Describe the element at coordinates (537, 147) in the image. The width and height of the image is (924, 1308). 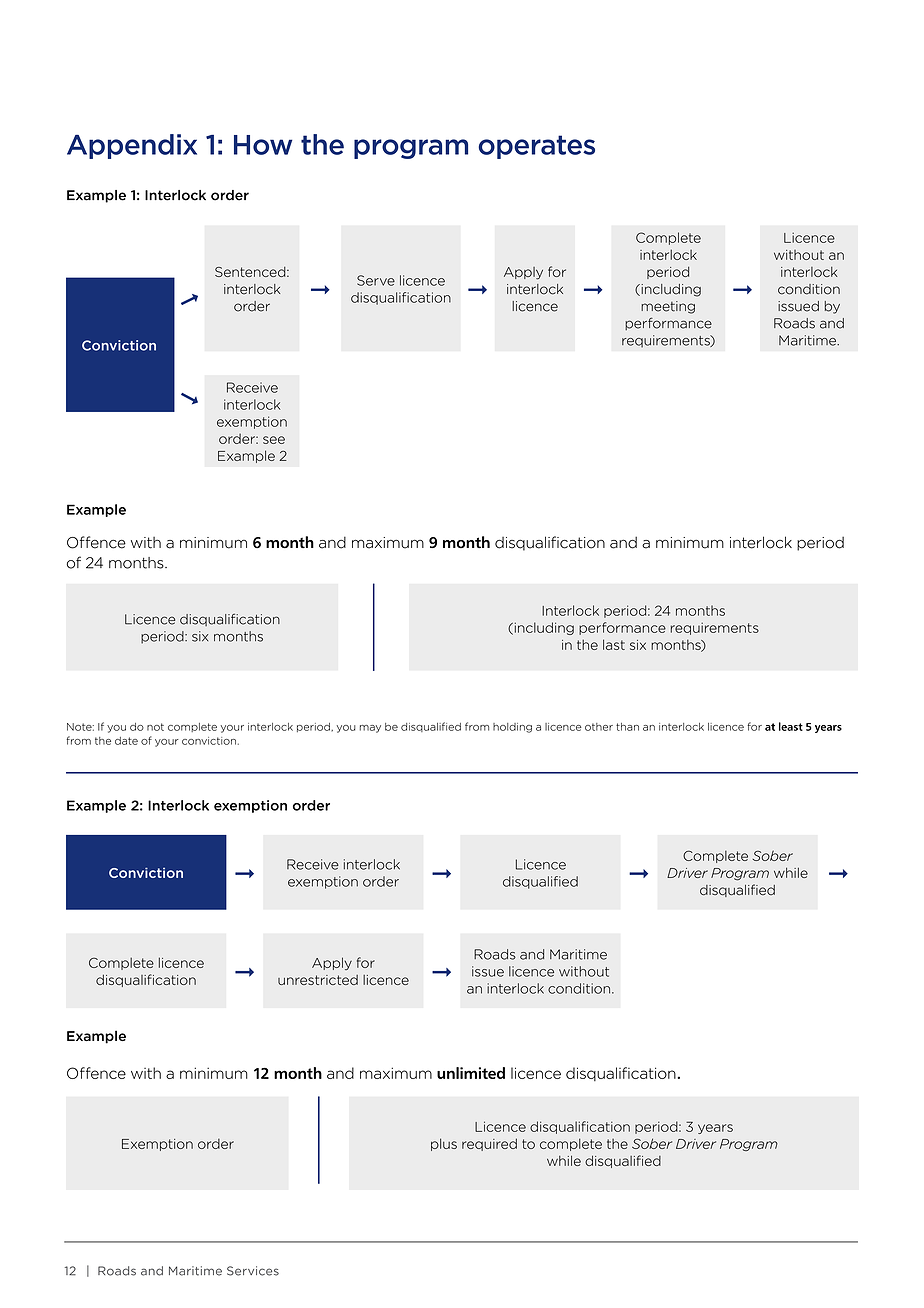
I see `operates` at that location.
